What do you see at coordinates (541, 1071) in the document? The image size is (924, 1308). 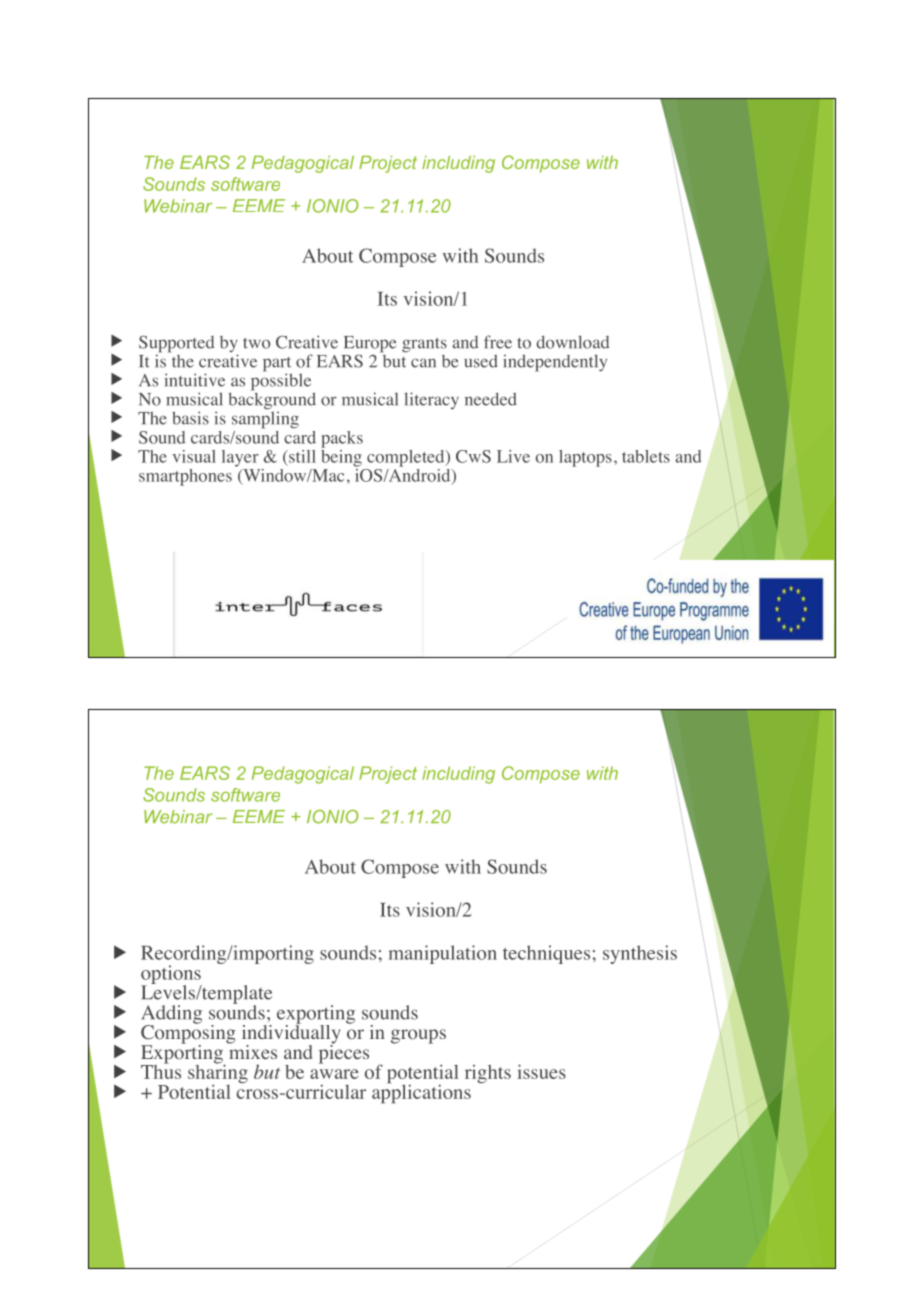 I see `issues` at bounding box center [541, 1071].
